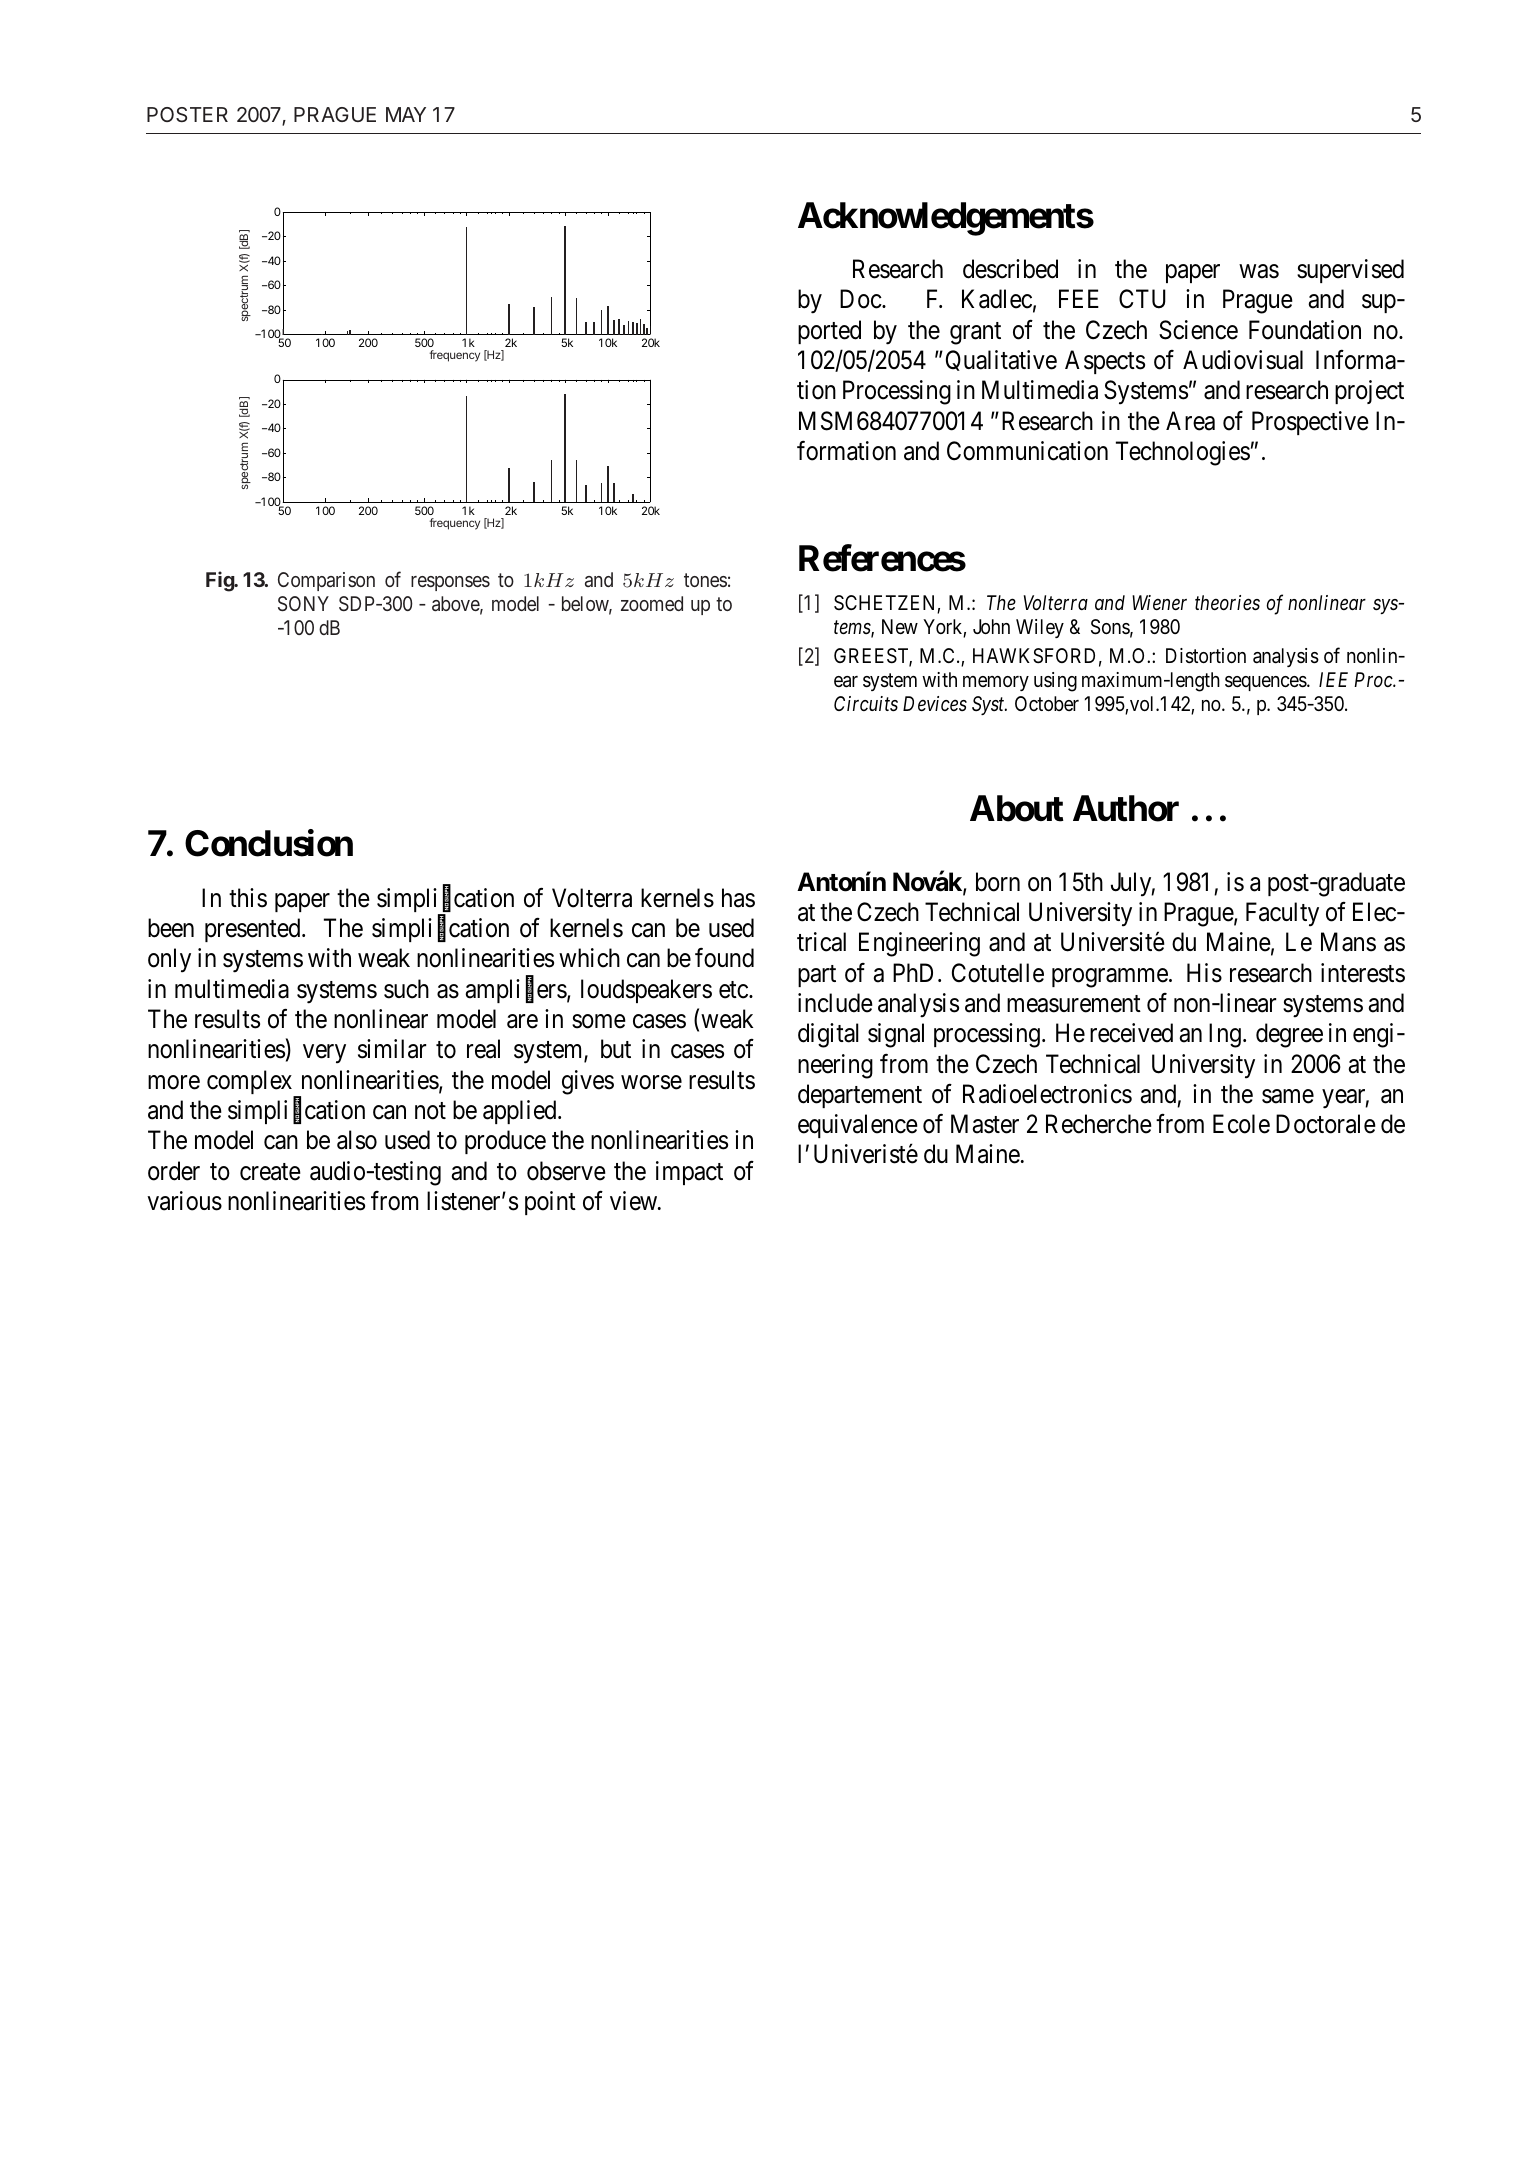 This screenshot has height=2165, width=1530. What do you see at coordinates (1010, 269) in the screenshot?
I see `described` at bounding box center [1010, 269].
